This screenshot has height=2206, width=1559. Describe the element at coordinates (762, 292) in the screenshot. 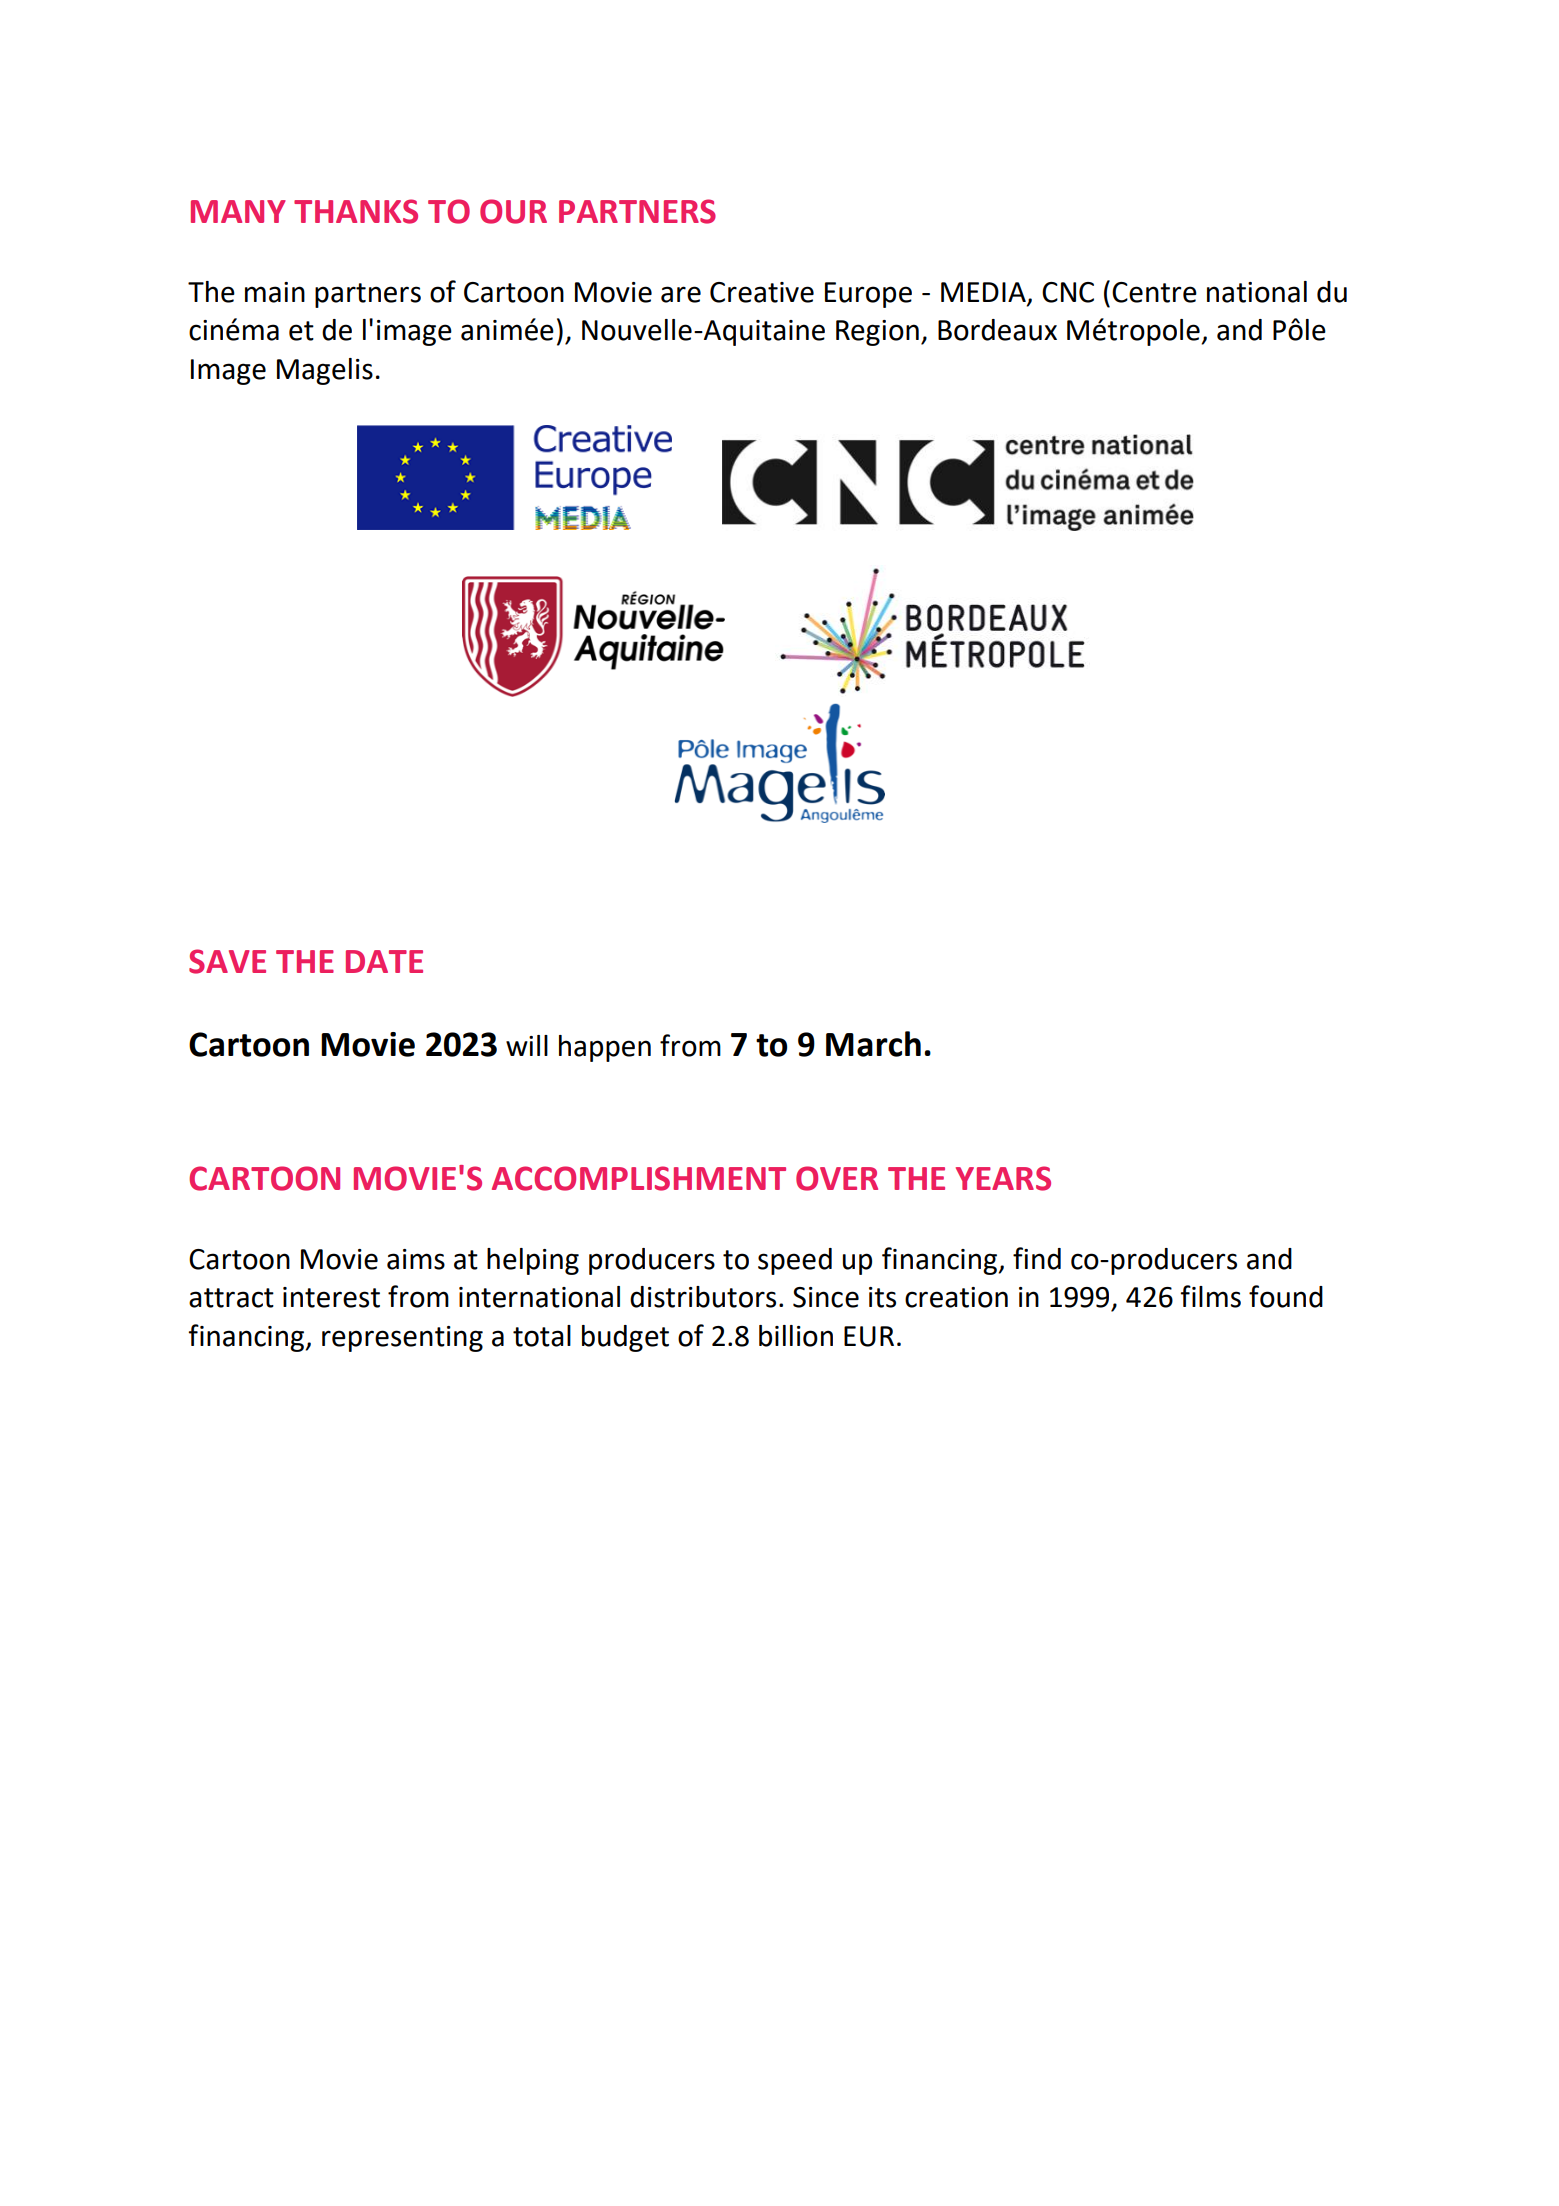

I see `Creative` at that location.
